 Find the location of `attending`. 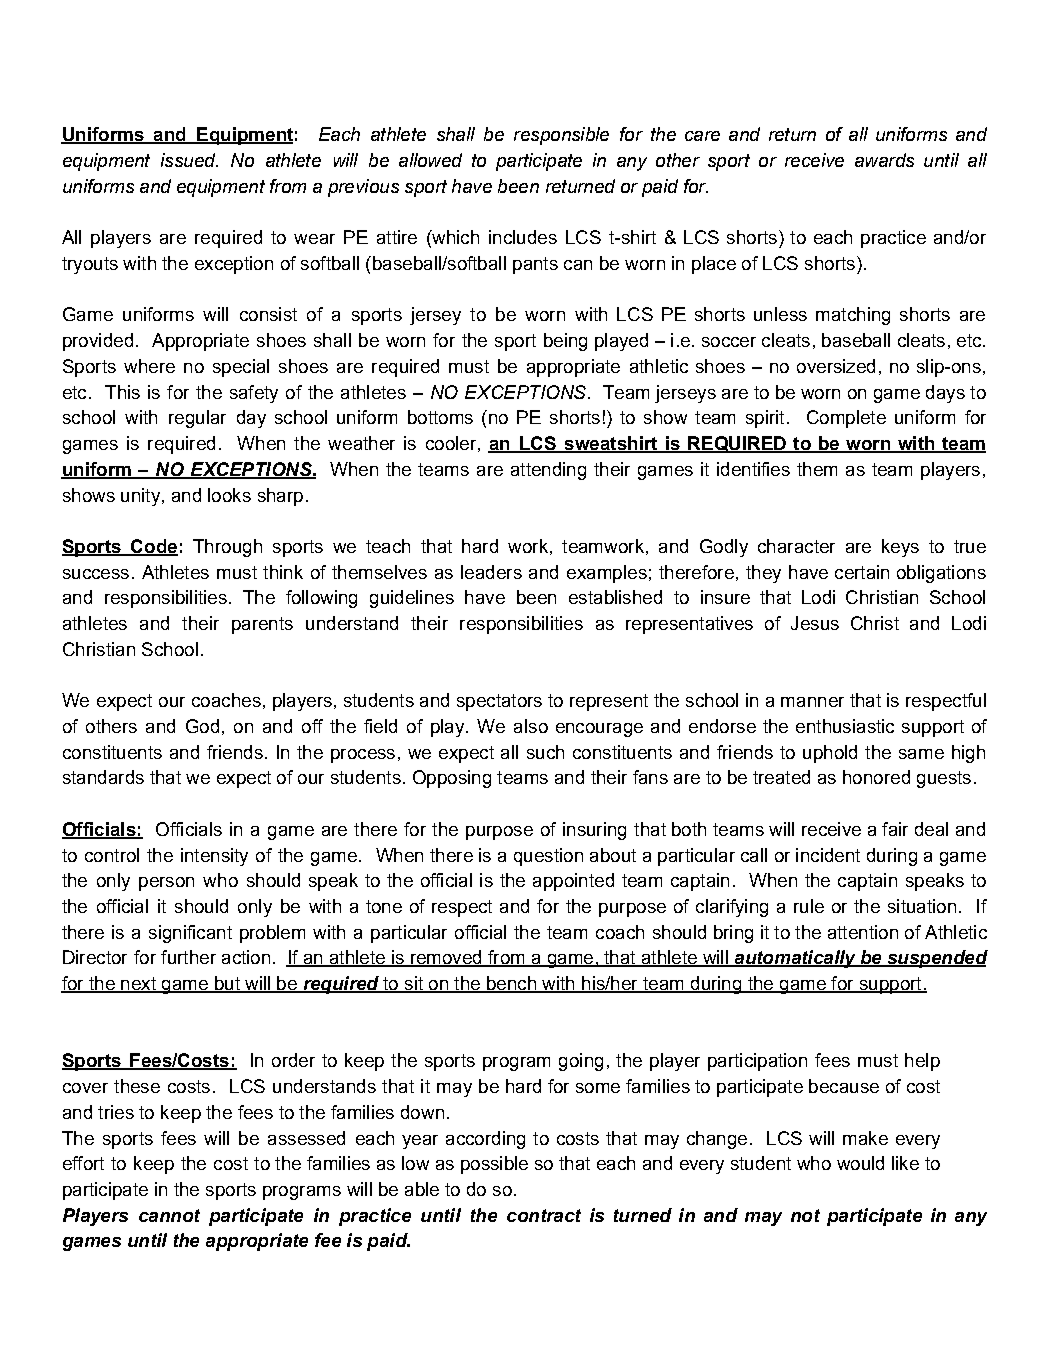

attending is located at coordinates (548, 471).
